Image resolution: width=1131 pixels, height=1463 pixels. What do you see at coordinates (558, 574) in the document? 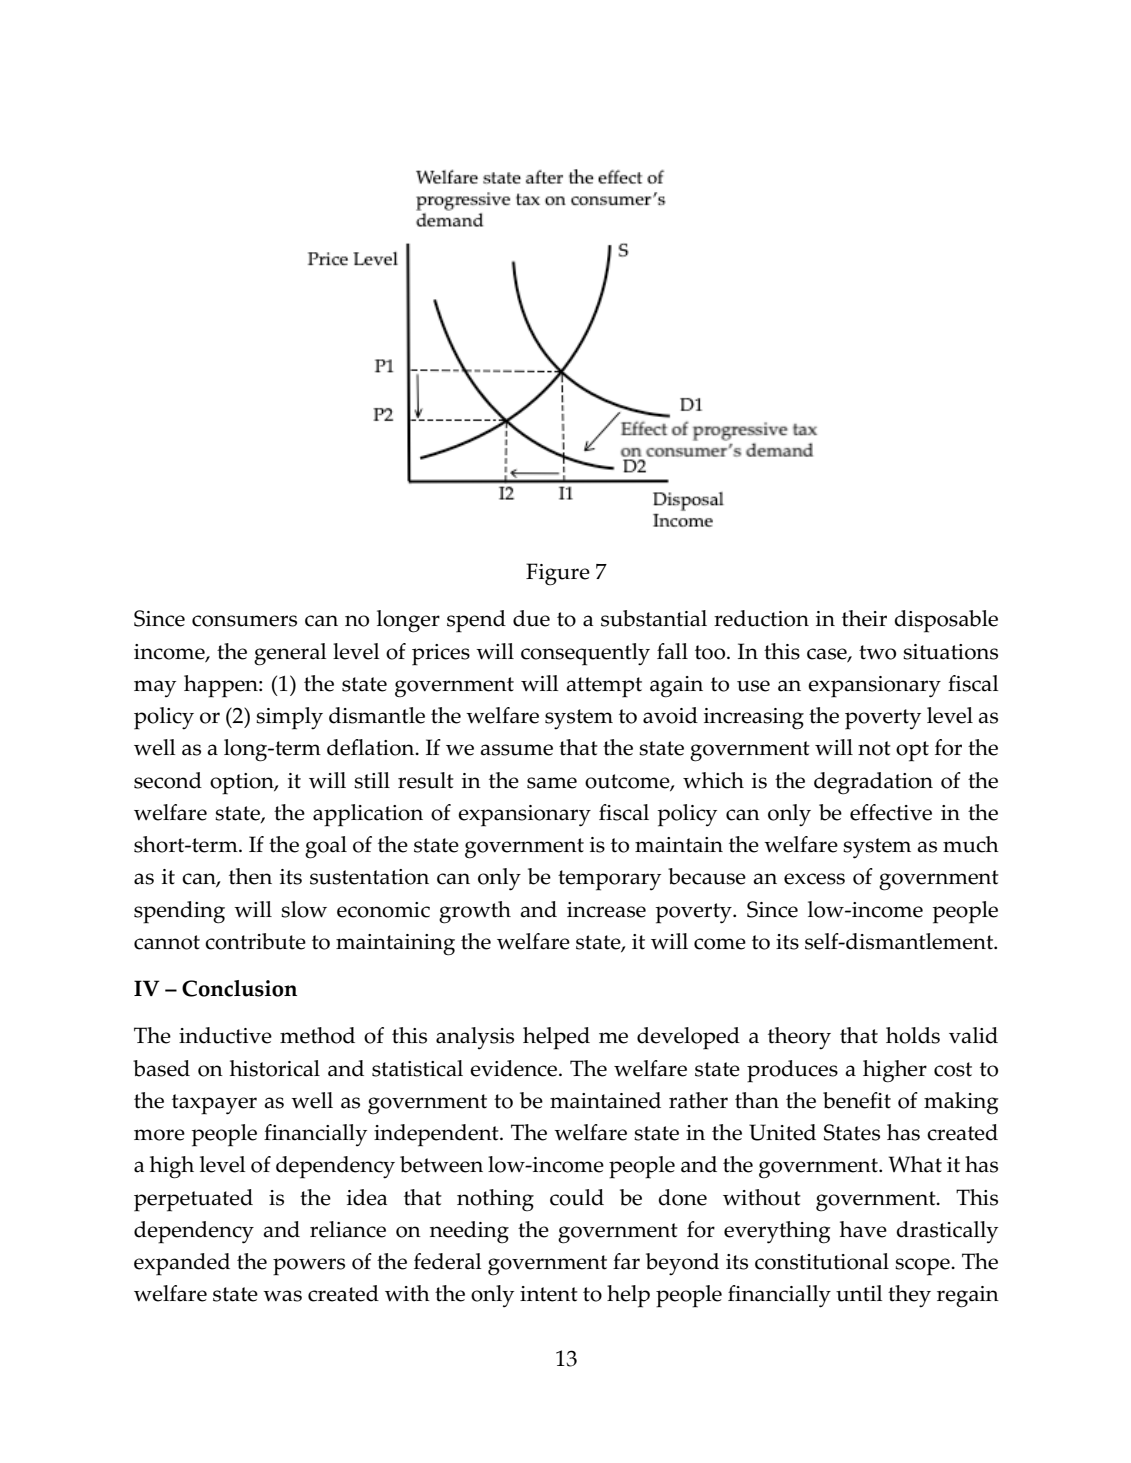
I see `Figure` at bounding box center [558, 574].
